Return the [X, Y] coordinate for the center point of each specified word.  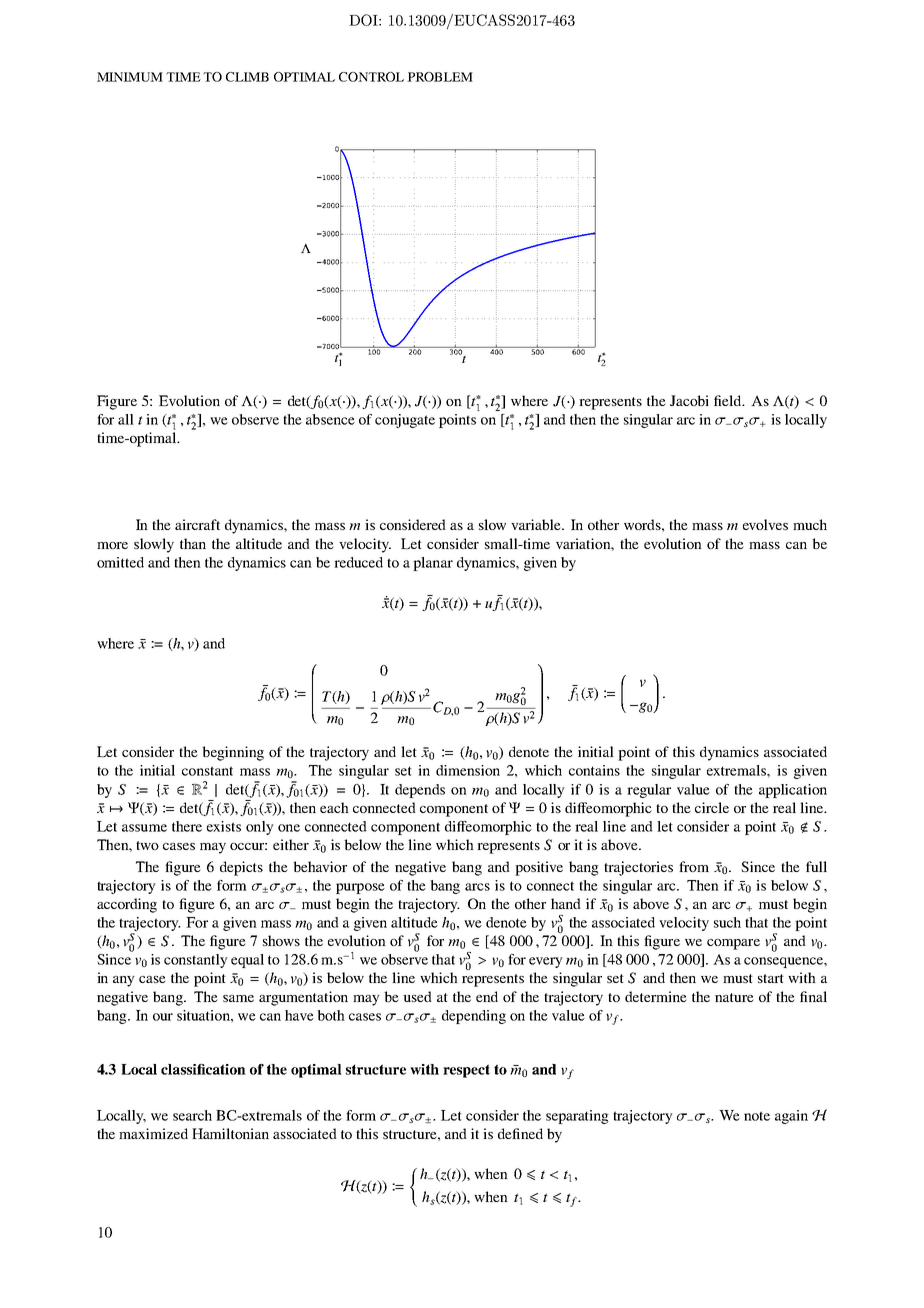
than [193, 543]
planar [433, 564]
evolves [765, 524]
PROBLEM [440, 77]
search [192, 1115]
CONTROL [371, 77]
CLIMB [247, 77]
